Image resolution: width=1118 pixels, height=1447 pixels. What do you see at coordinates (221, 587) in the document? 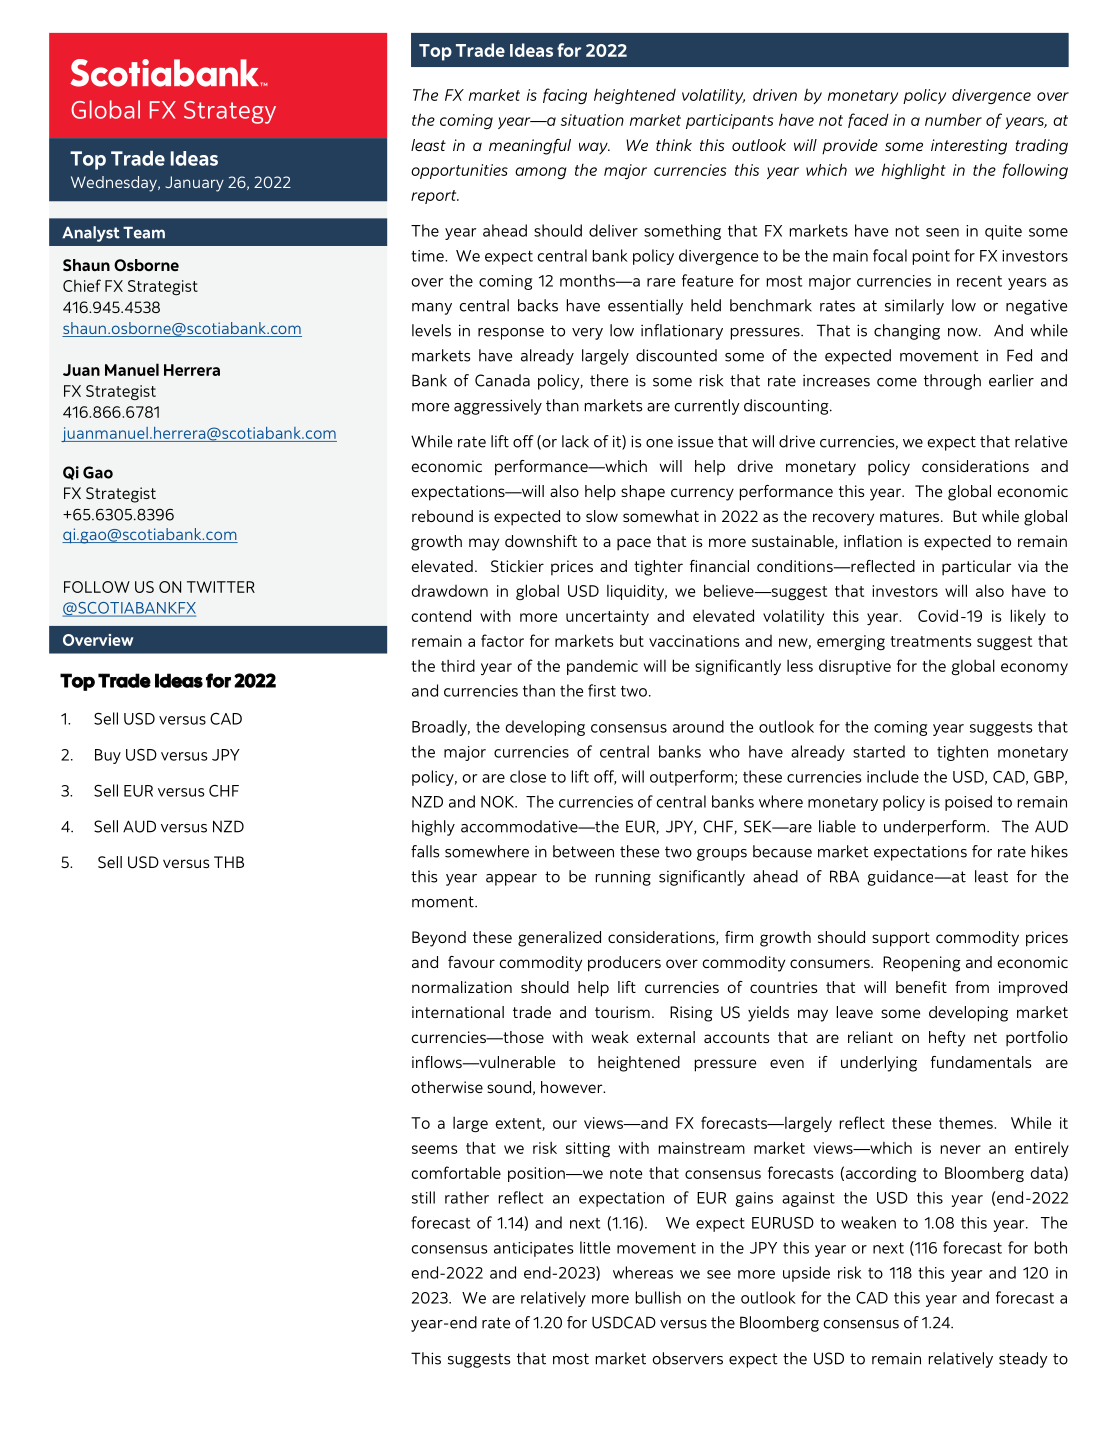
I see `TWITTER` at bounding box center [221, 587].
